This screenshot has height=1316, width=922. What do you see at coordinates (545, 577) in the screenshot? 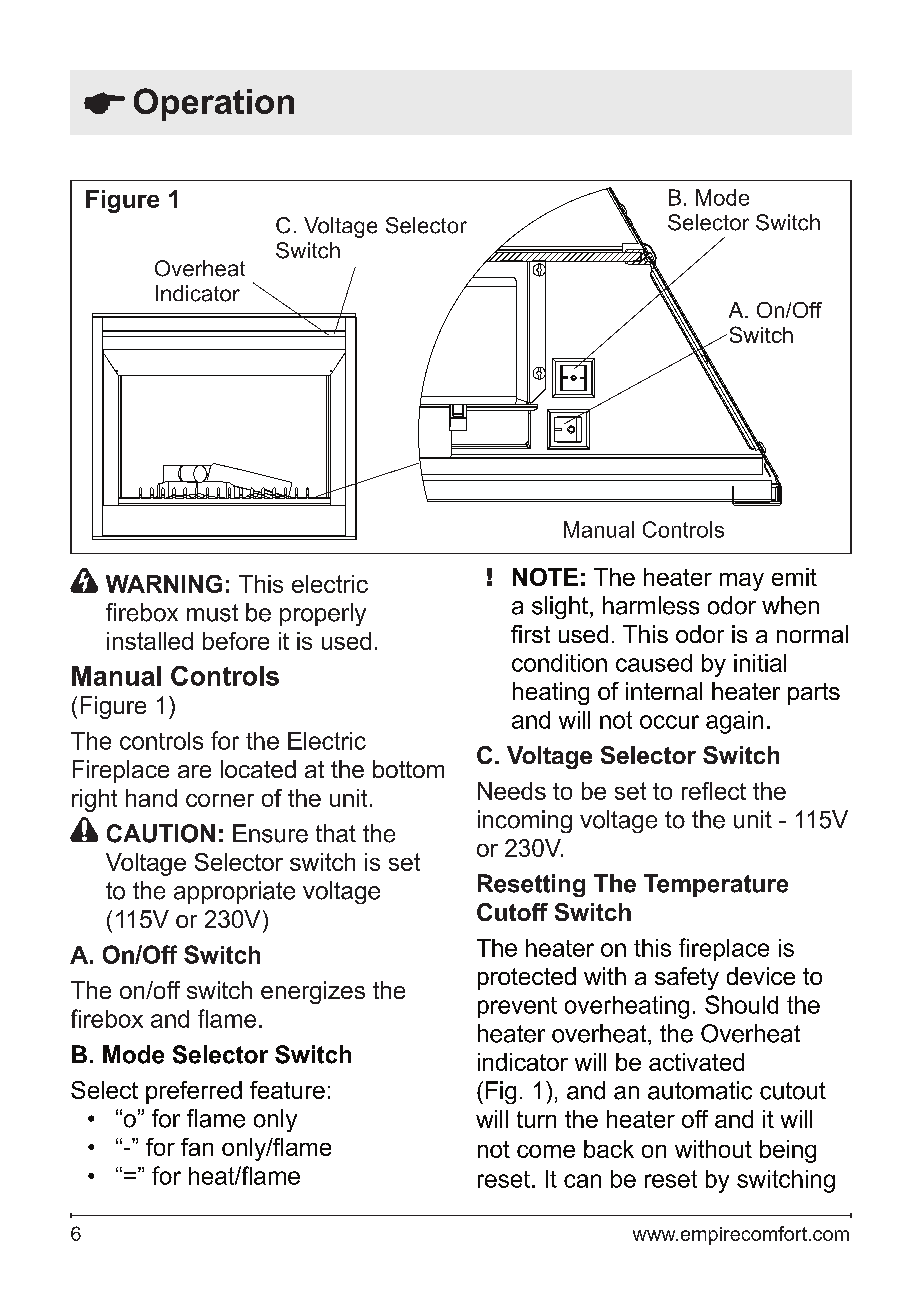
I see `NOTE` at bounding box center [545, 577].
